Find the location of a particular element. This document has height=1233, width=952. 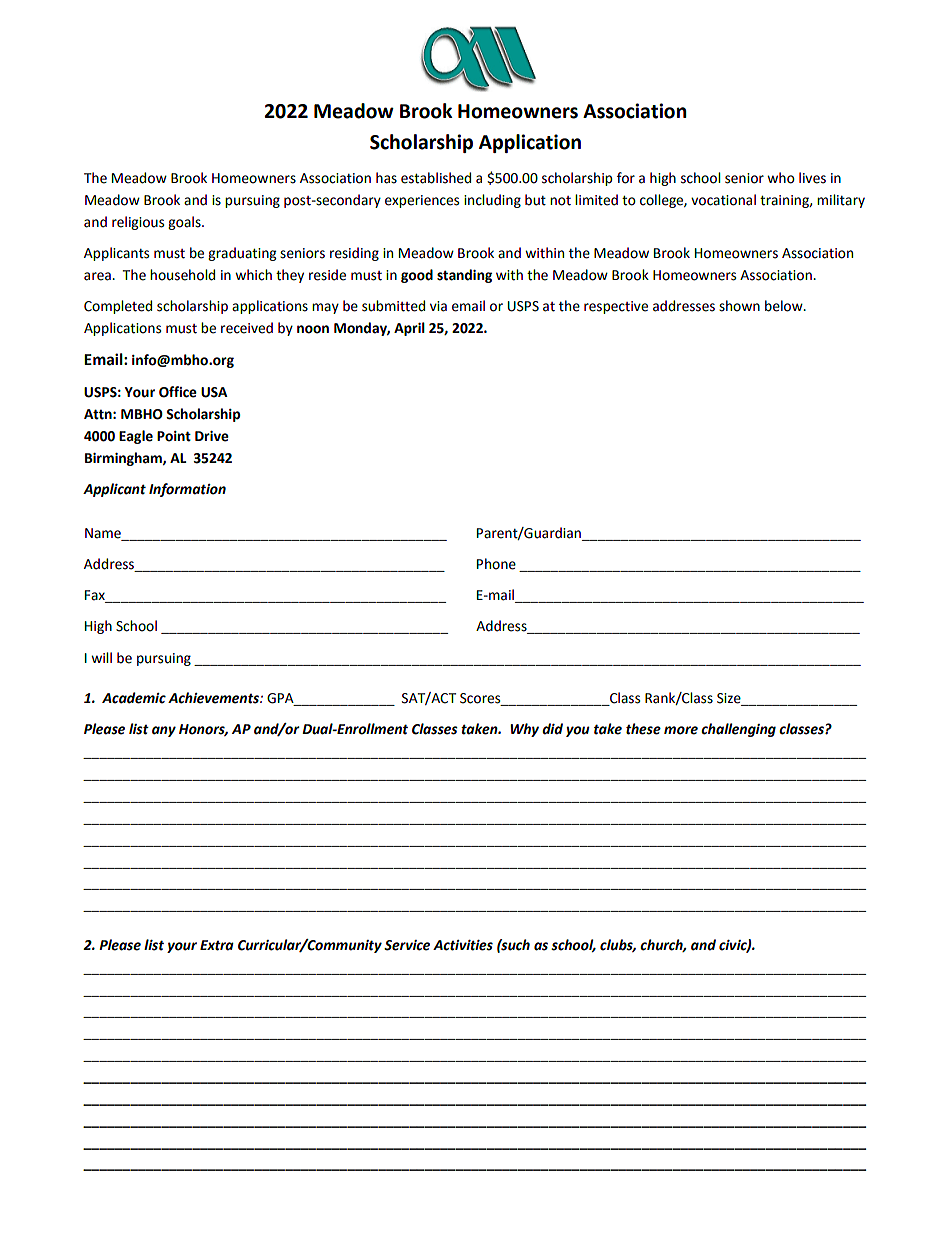

Extra is located at coordinates (217, 945).
